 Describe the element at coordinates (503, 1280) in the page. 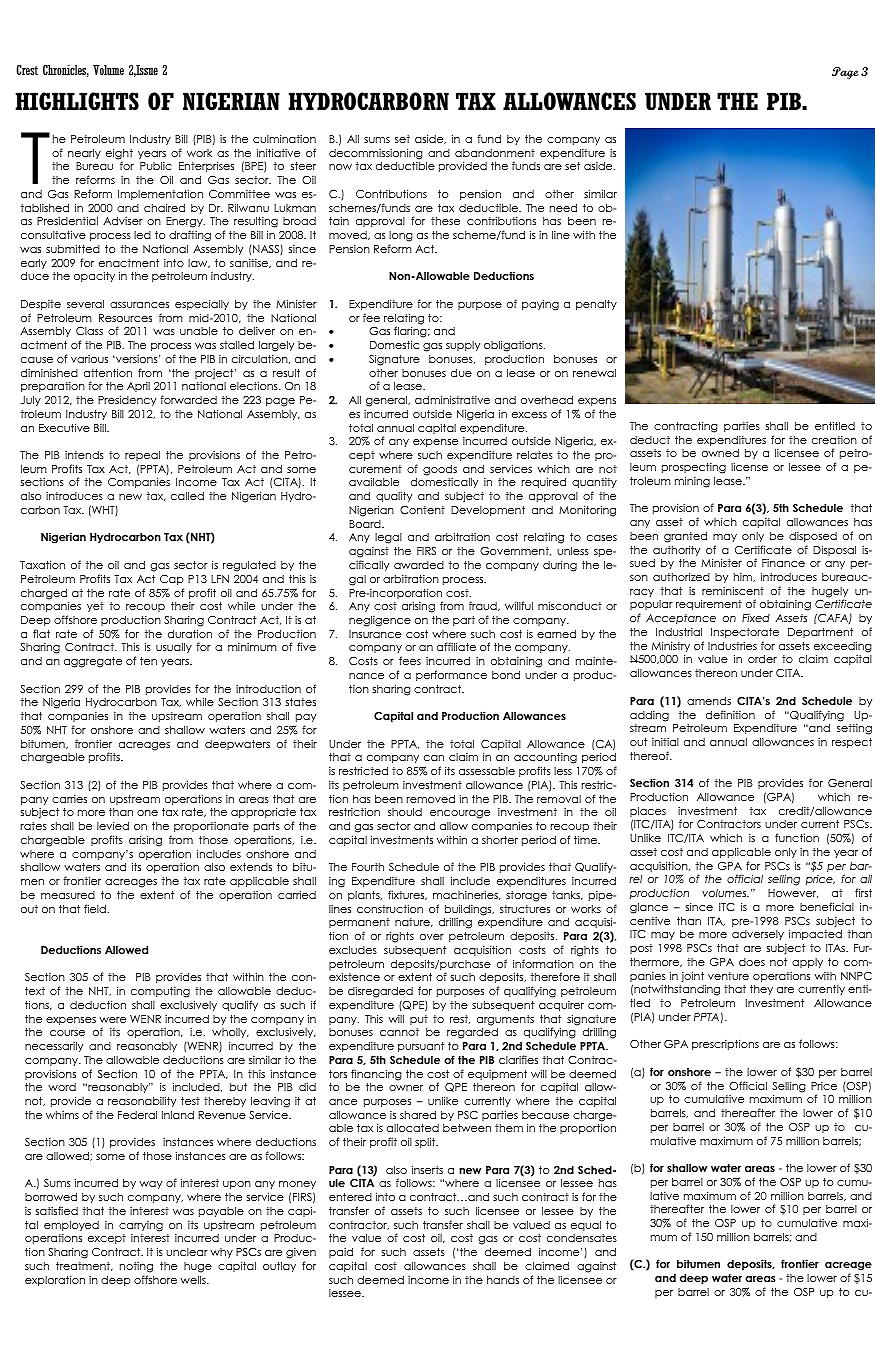

I see `hands` at that location.
